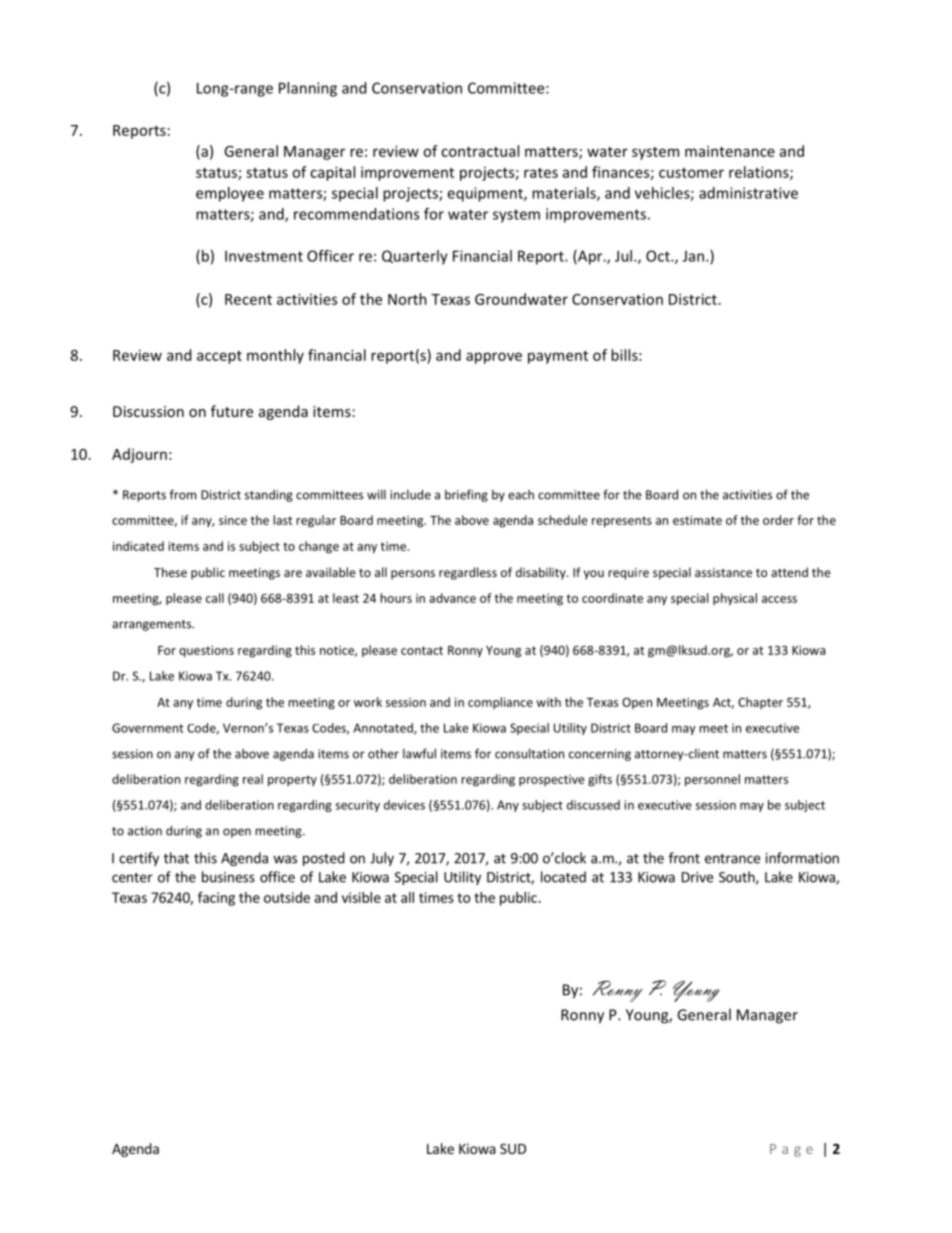  What do you see at coordinates (760, 703) in the page?
I see `Chapter` at bounding box center [760, 703].
